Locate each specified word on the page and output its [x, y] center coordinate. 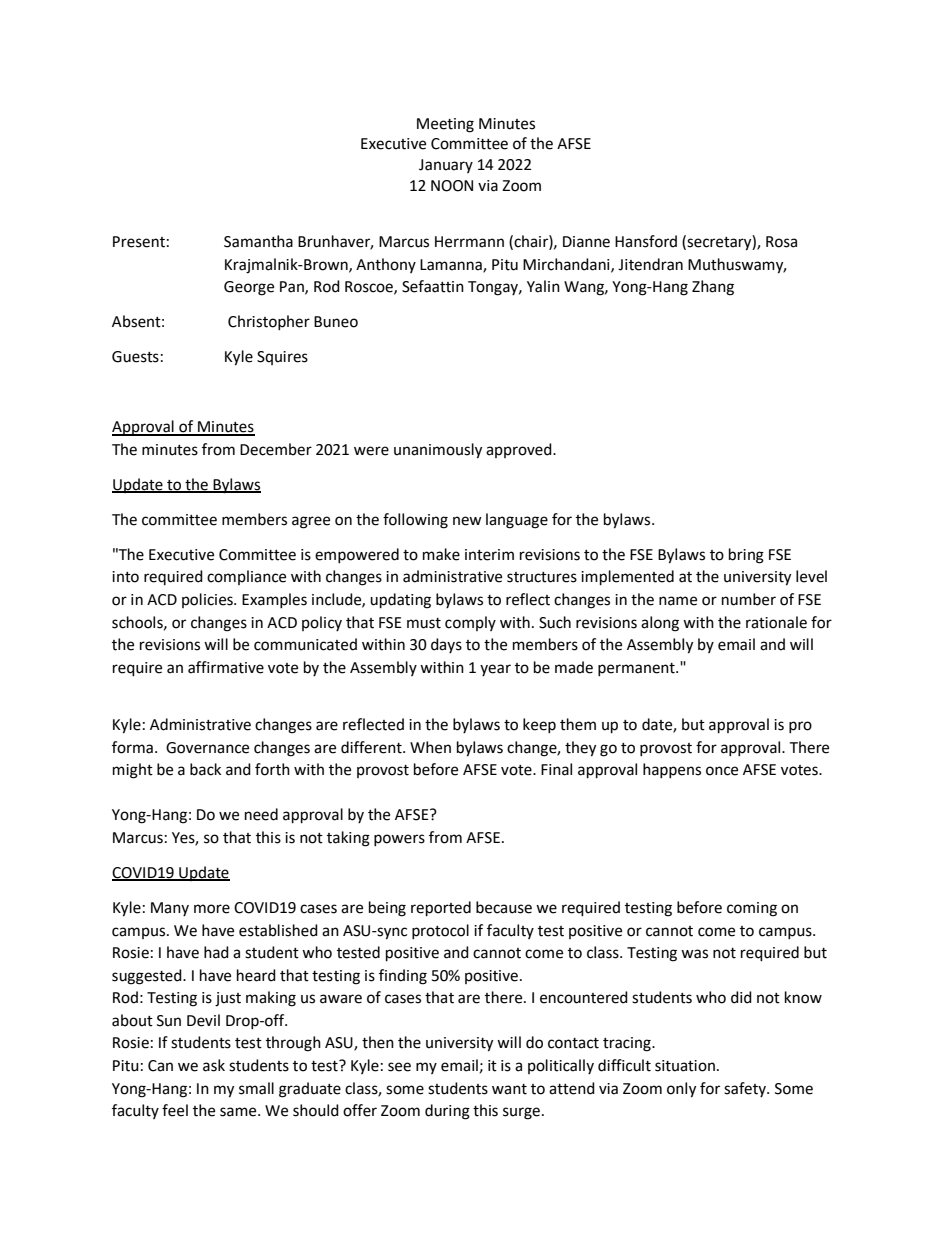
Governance [207, 748]
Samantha [258, 241]
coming [752, 909]
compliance [246, 577]
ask [214, 1065]
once [722, 771]
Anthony [386, 265]
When [430, 747]
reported [441, 909]
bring [746, 556]
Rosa [781, 242]
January [446, 166]
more [212, 909]
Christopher [269, 322]
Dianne [586, 242]
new [467, 521]
